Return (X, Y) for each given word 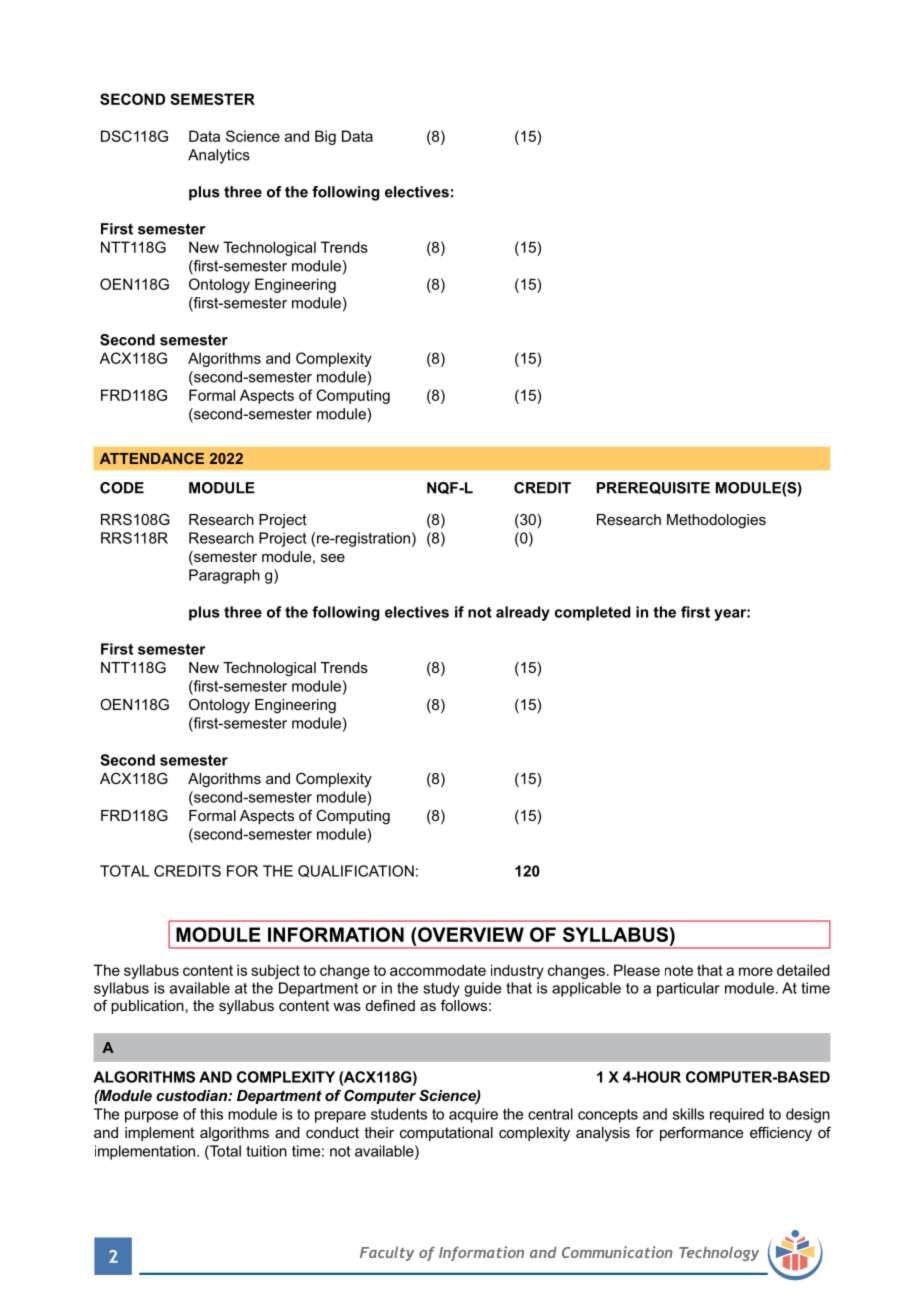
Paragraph (224, 576)
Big (325, 137)
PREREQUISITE (653, 488)
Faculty (387, 1253)
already (523, 613)
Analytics (219, 156)
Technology (719, 1253)
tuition (266, 1151)
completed (592, 613)
